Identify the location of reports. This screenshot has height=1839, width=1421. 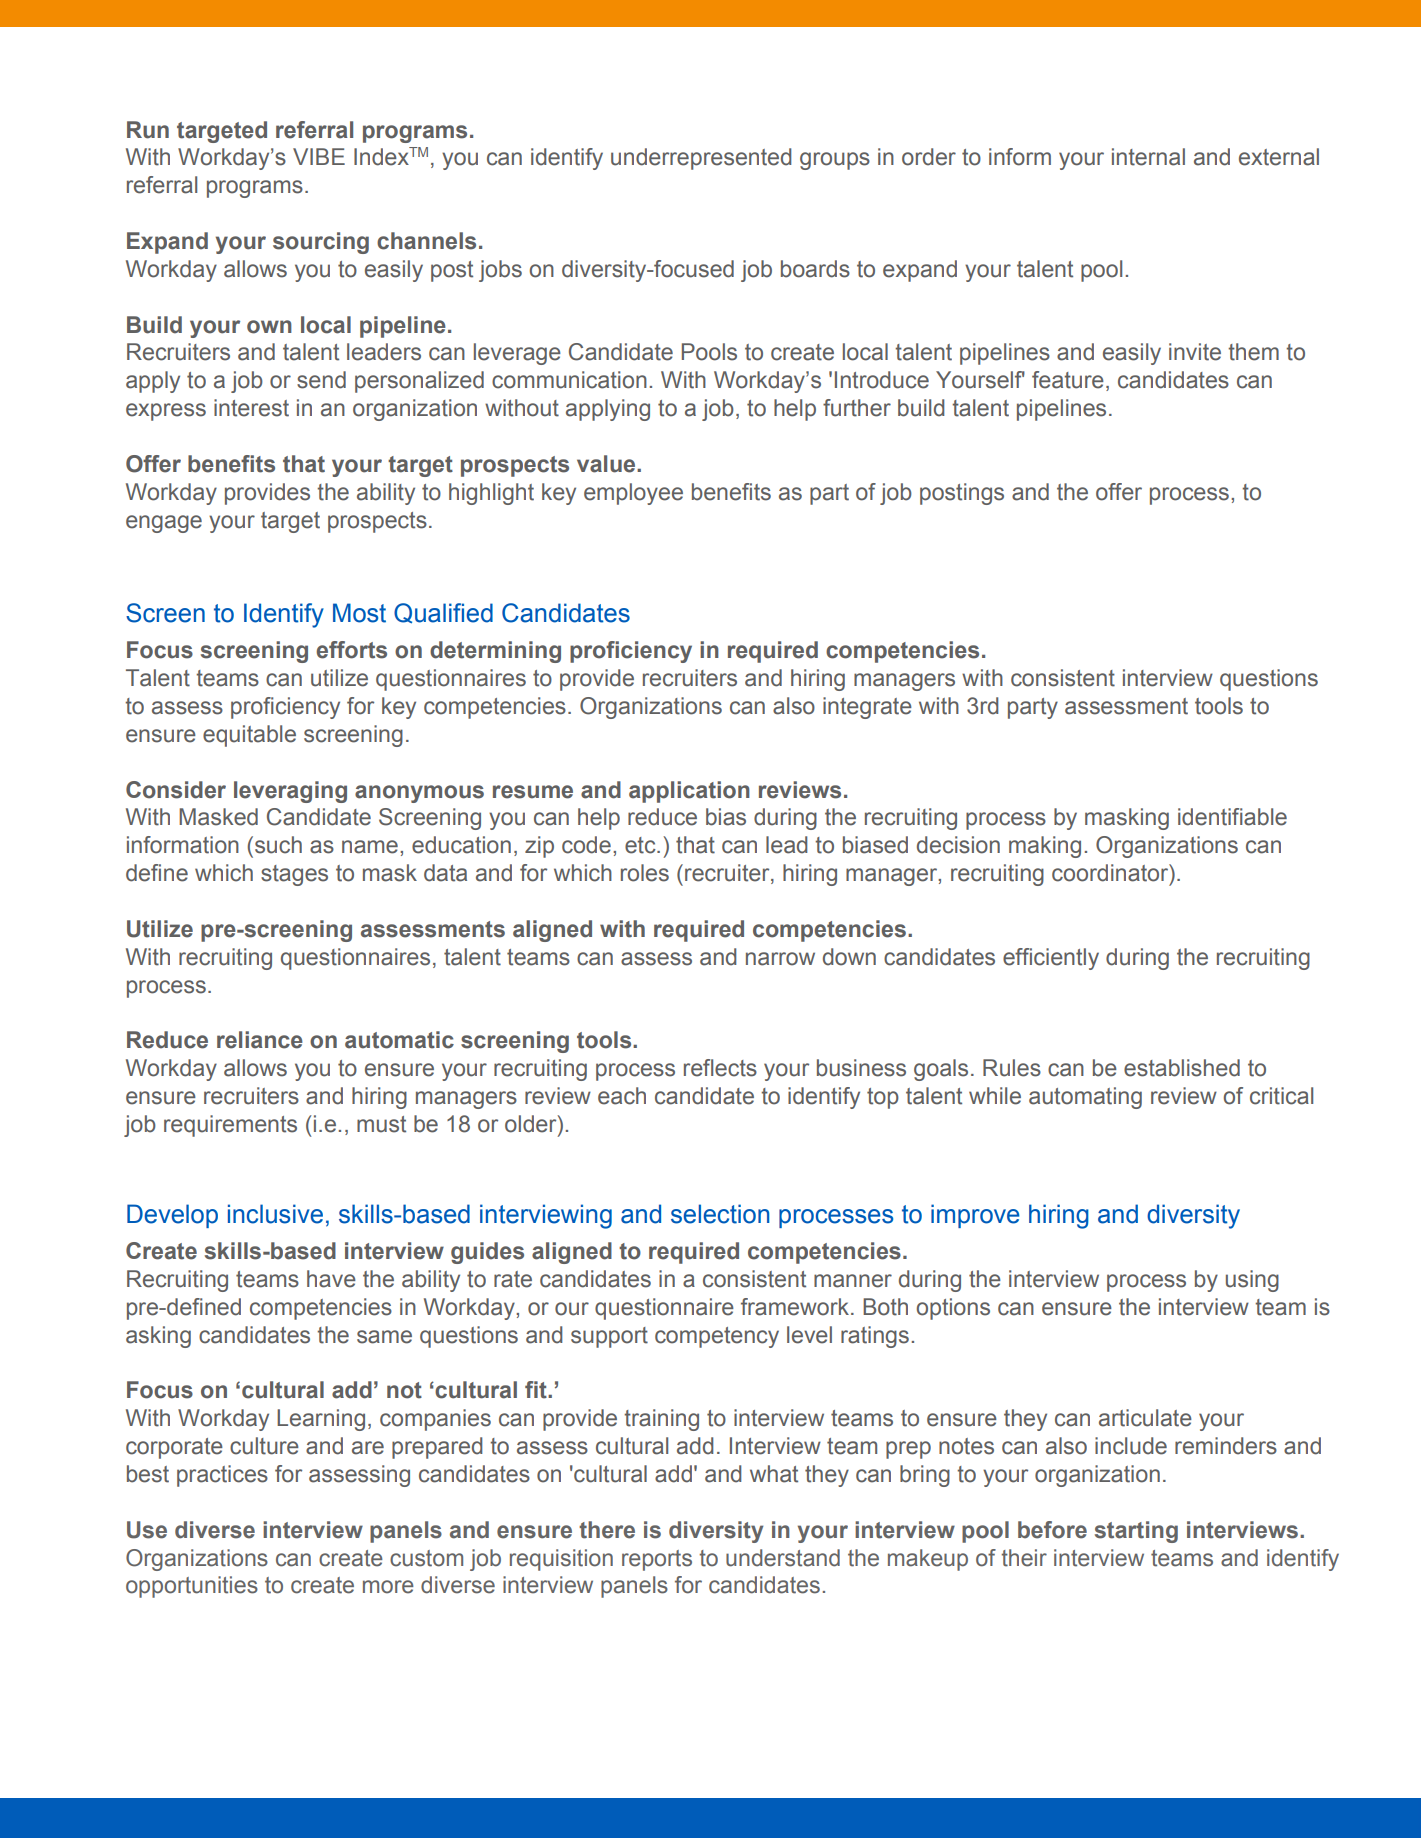
(657, 1560).
